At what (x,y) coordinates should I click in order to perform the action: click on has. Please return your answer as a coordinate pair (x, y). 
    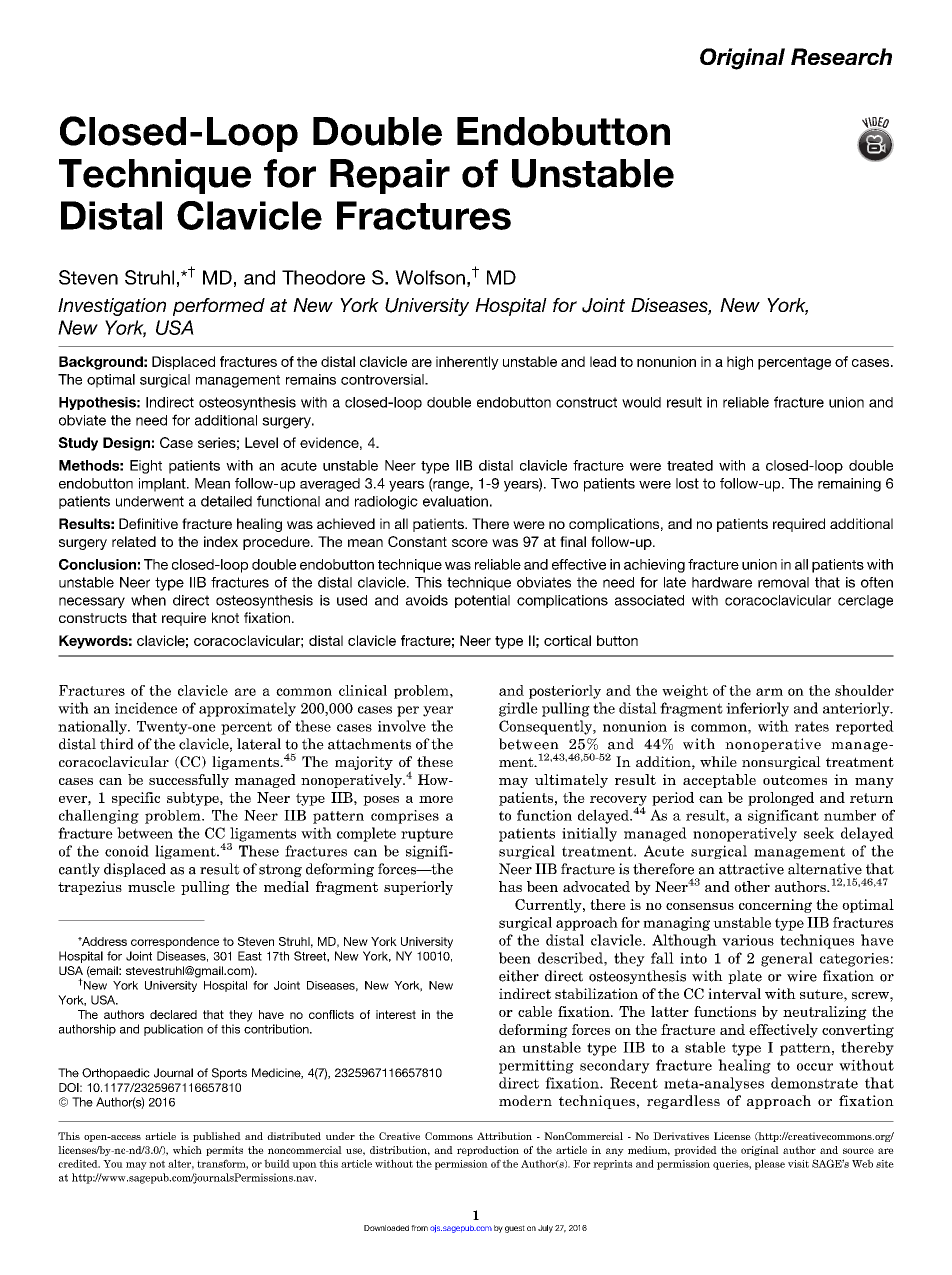
    Looking at the image, I should click on (510, 886).
